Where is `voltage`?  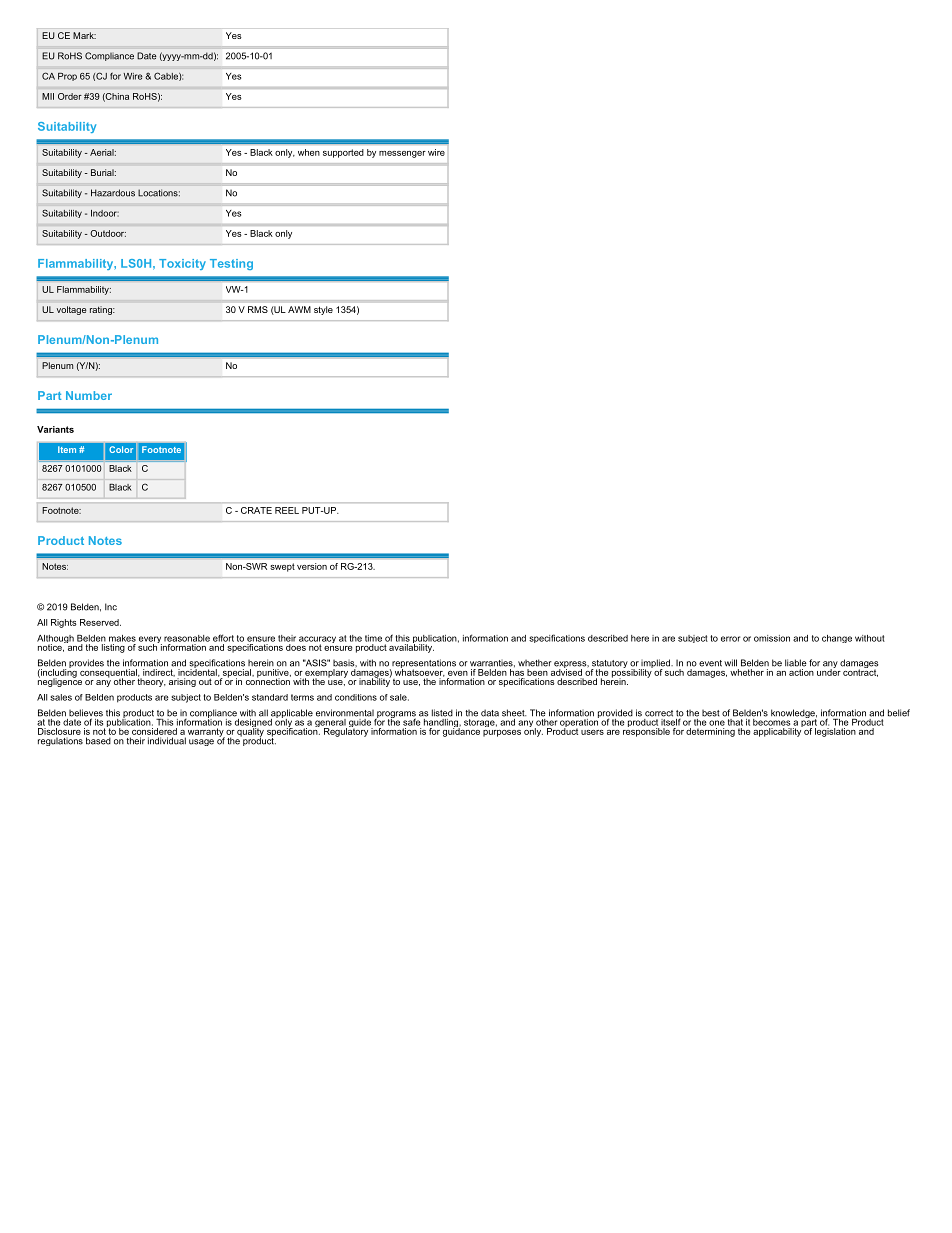 voltage is located at coordinates (72, 310).
